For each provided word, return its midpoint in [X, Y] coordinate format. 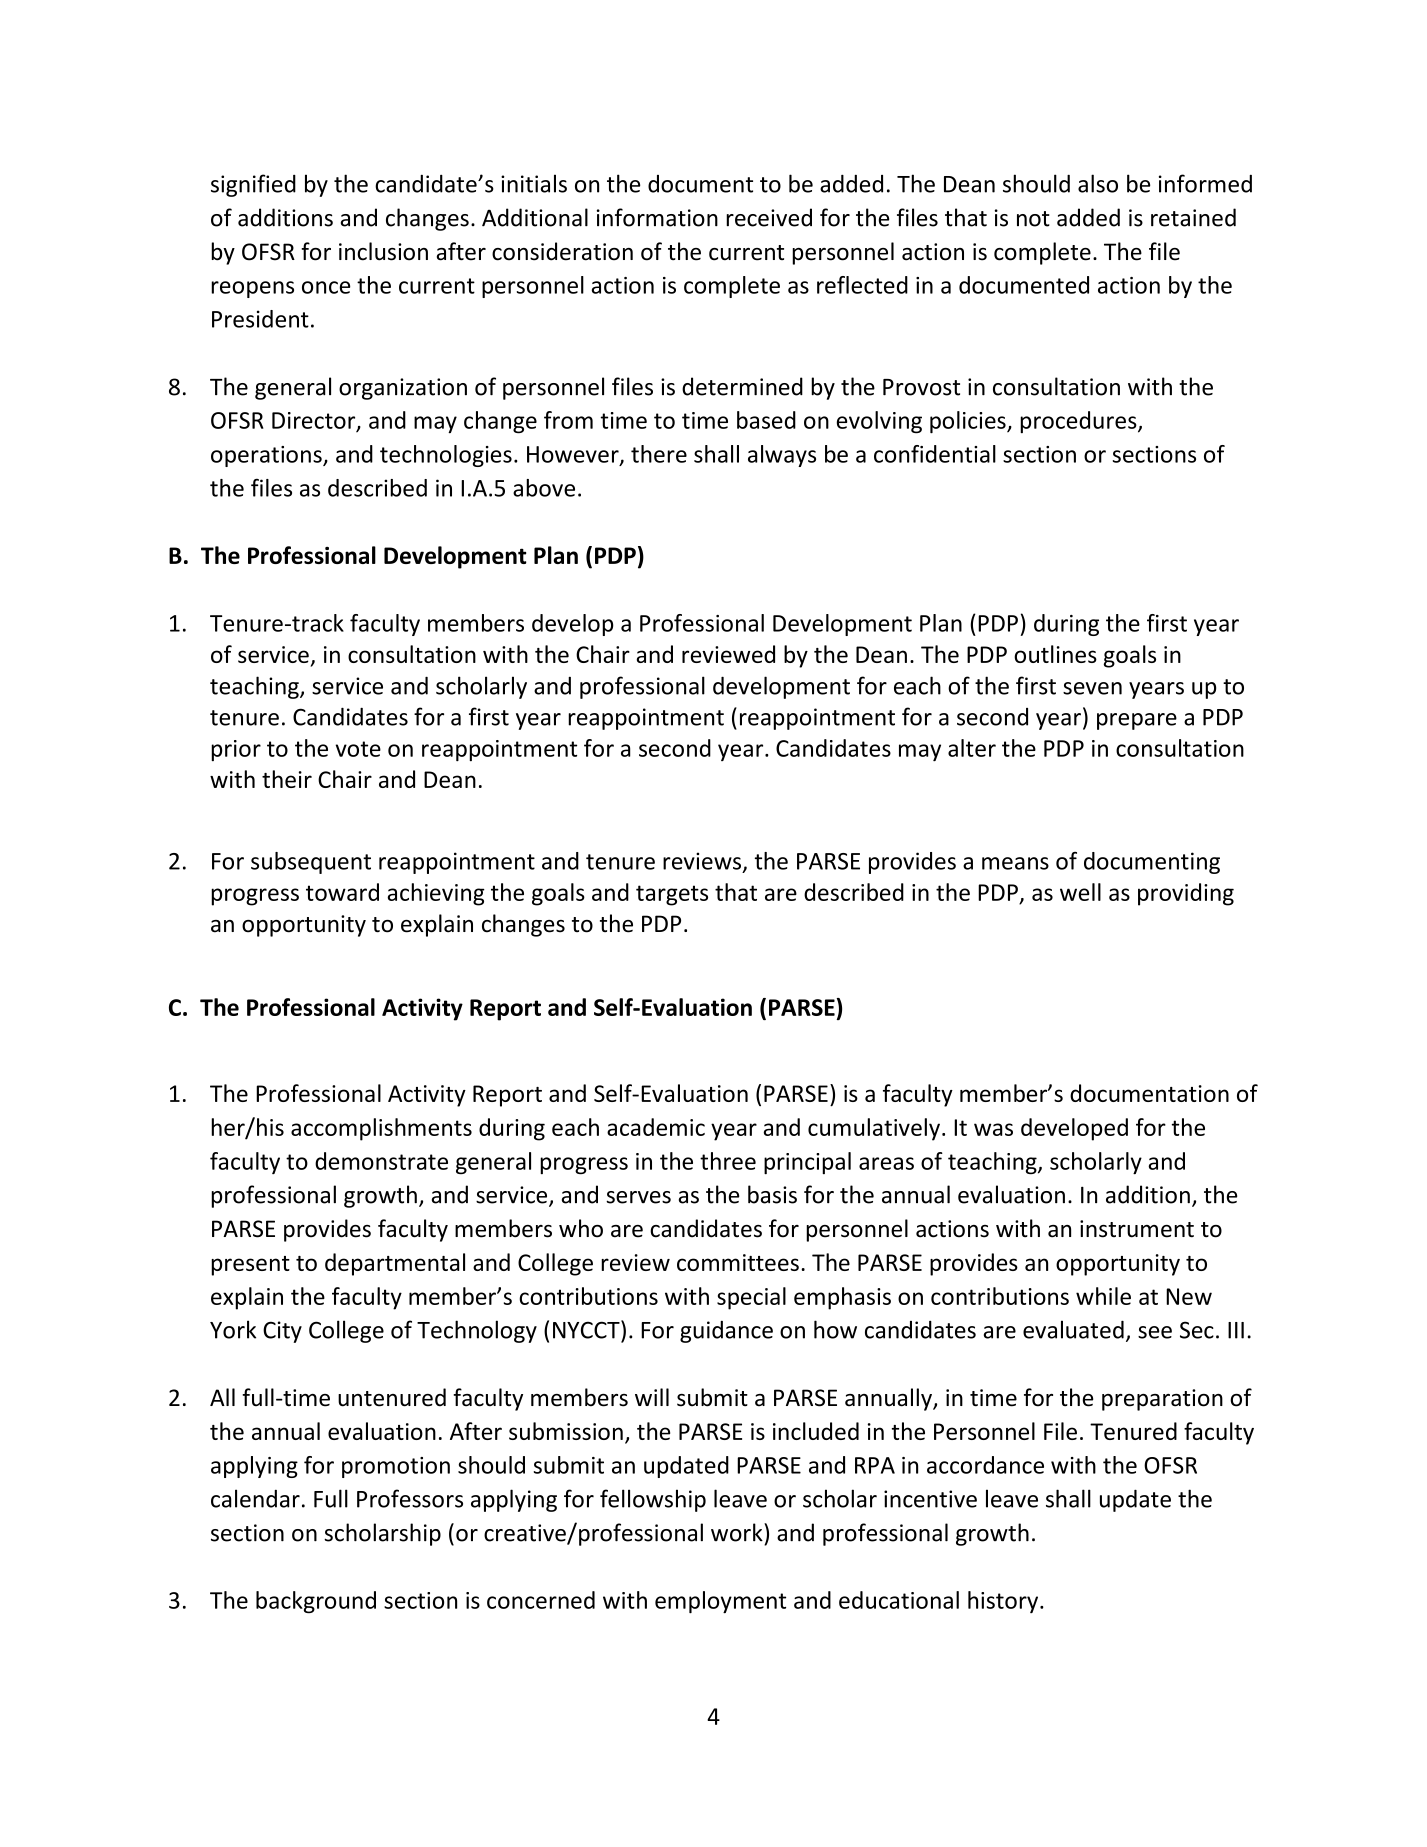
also [1098, 183]
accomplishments [381, 1129]
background [316, 1602]
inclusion [383, 251]
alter [972, 748]
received [769, 217]
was [993, 1129]
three [728, 1161]
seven [1092, 688]
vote [358, 749]
